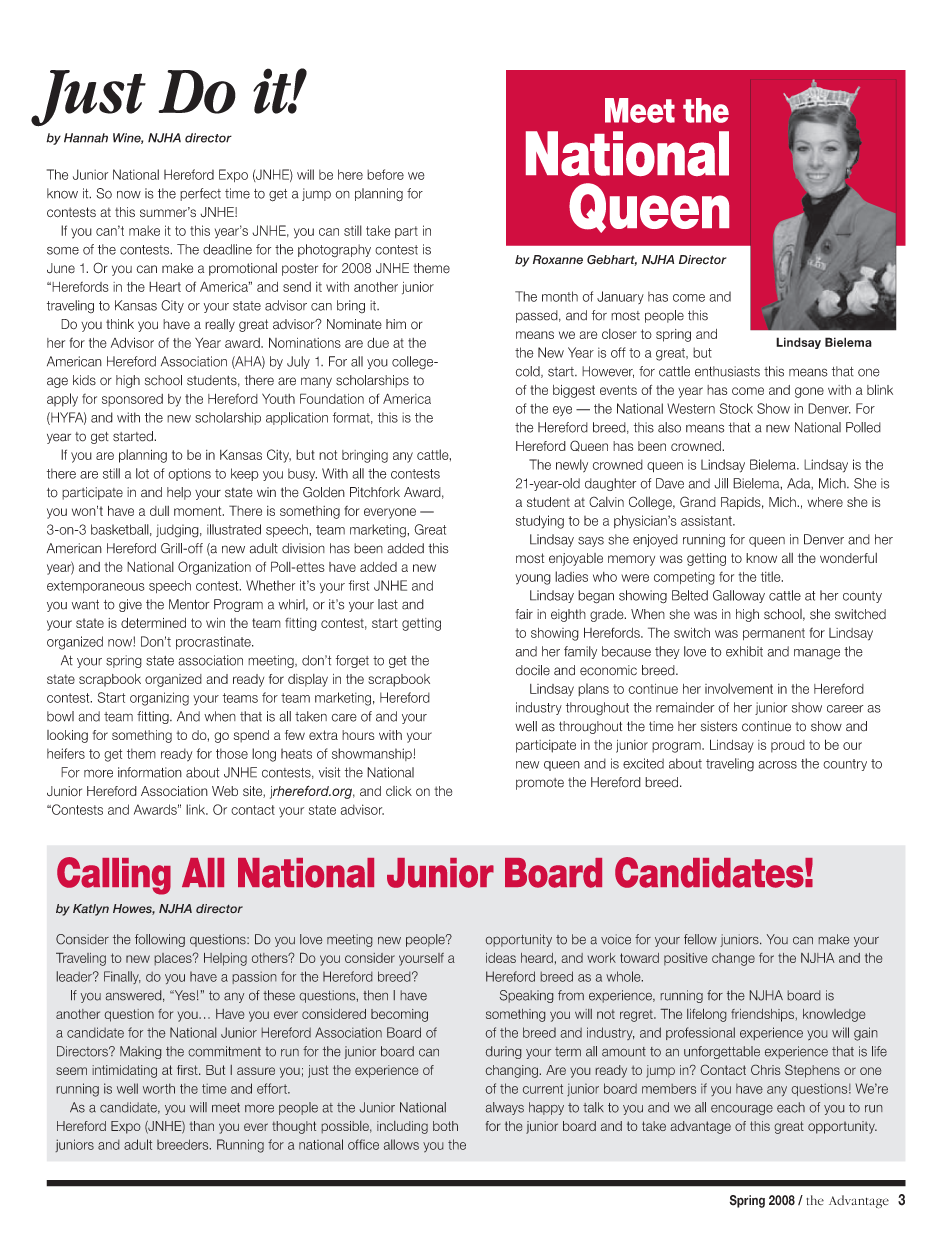 The image size is (952, 1233). I want to click on worth, so click(159, 1088).
